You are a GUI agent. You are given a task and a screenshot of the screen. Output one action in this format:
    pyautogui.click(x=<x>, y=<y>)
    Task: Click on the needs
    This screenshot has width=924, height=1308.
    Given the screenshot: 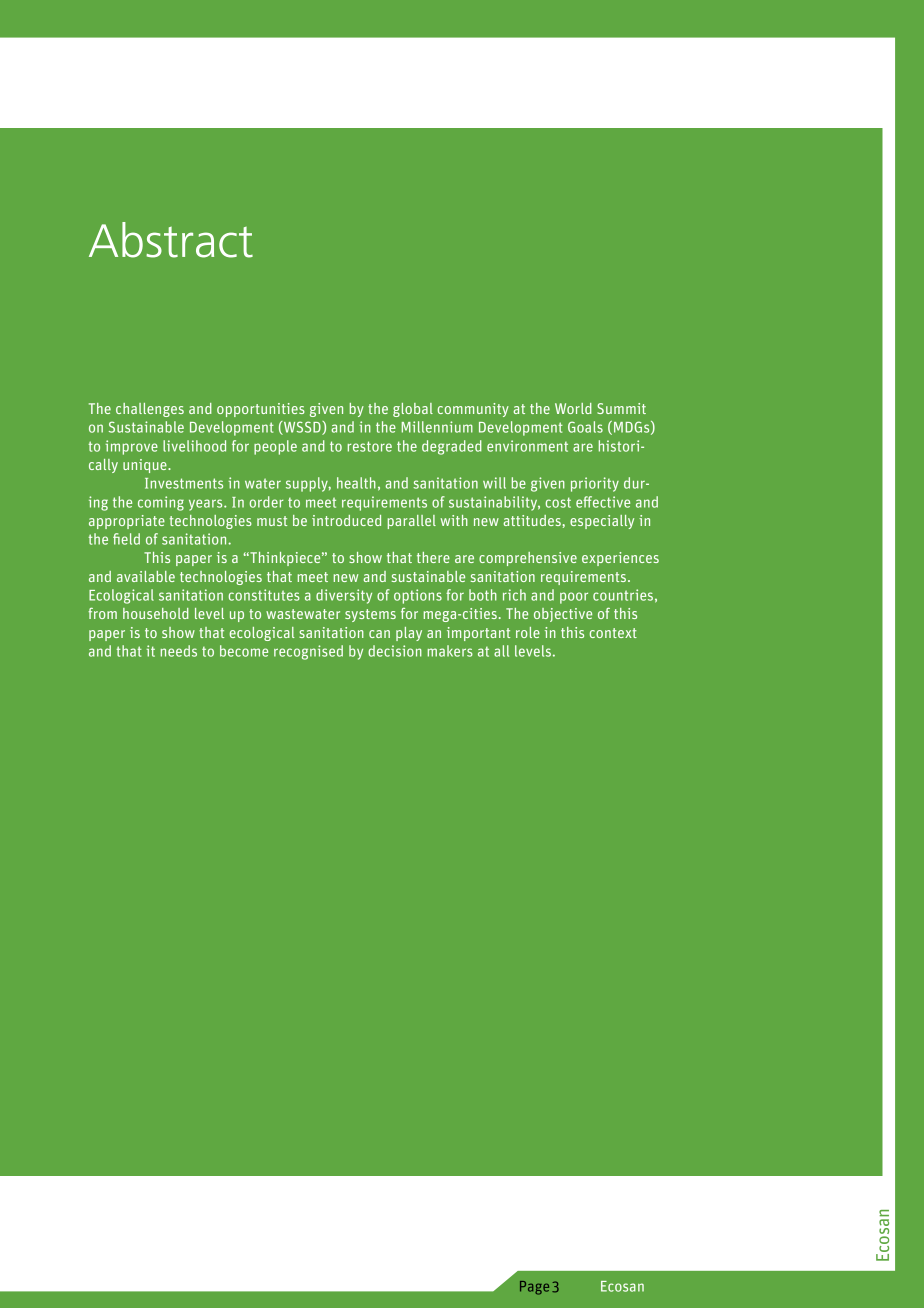 What is the action you would take?
    pyautogui.click(x=179, y=651)
